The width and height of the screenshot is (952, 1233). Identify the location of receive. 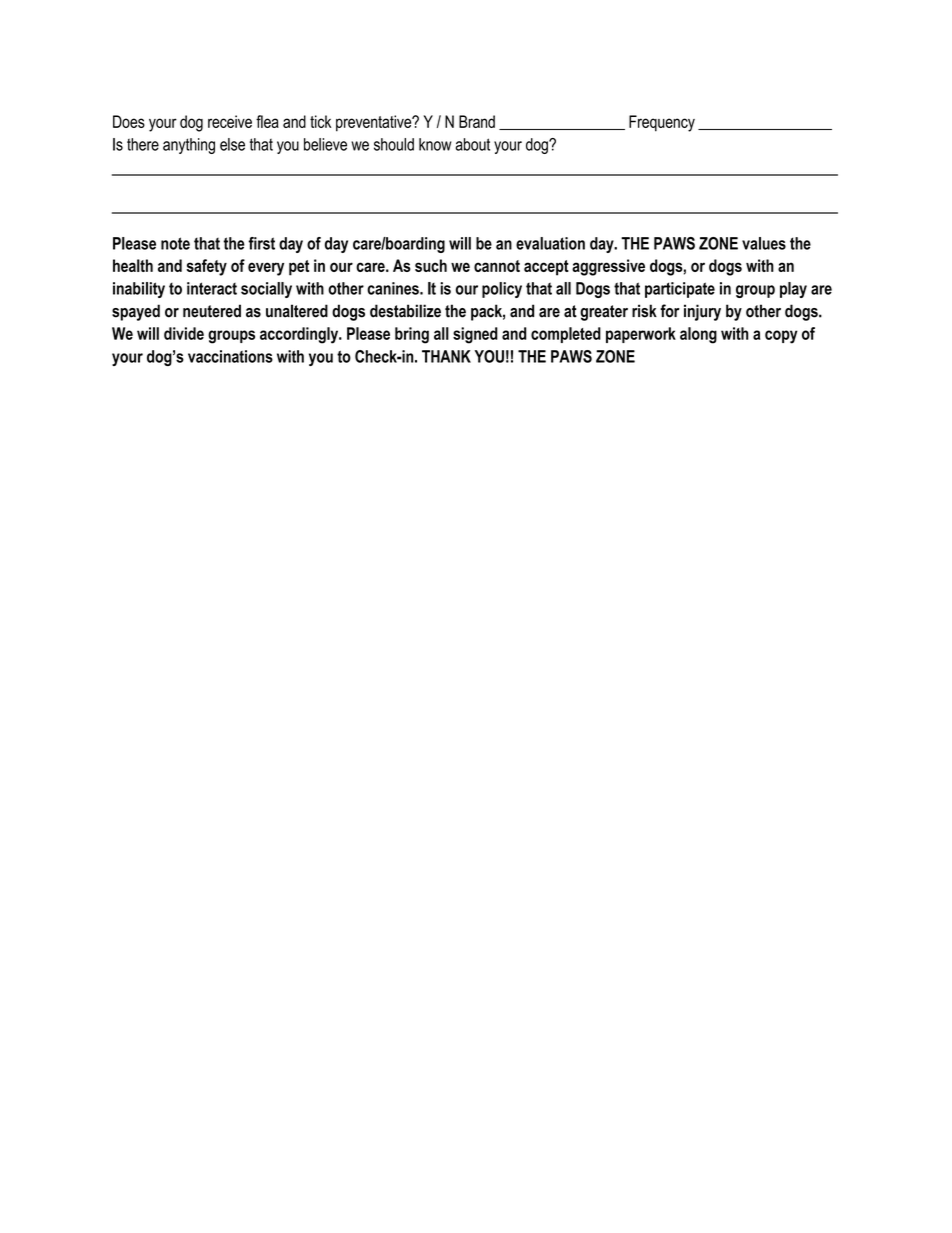
(230, 121).
